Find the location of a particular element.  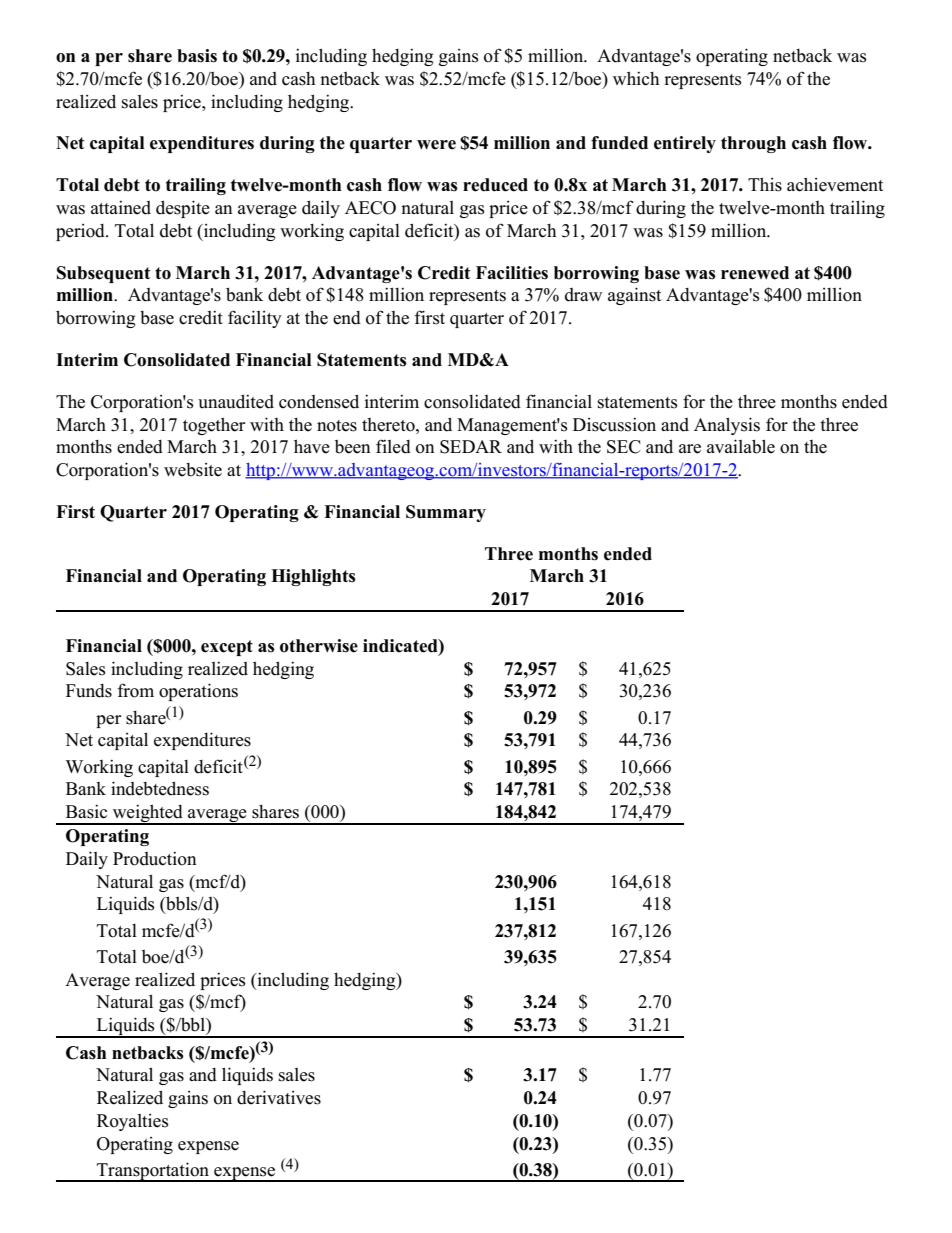

basis is located at coordinates (197, 56).
